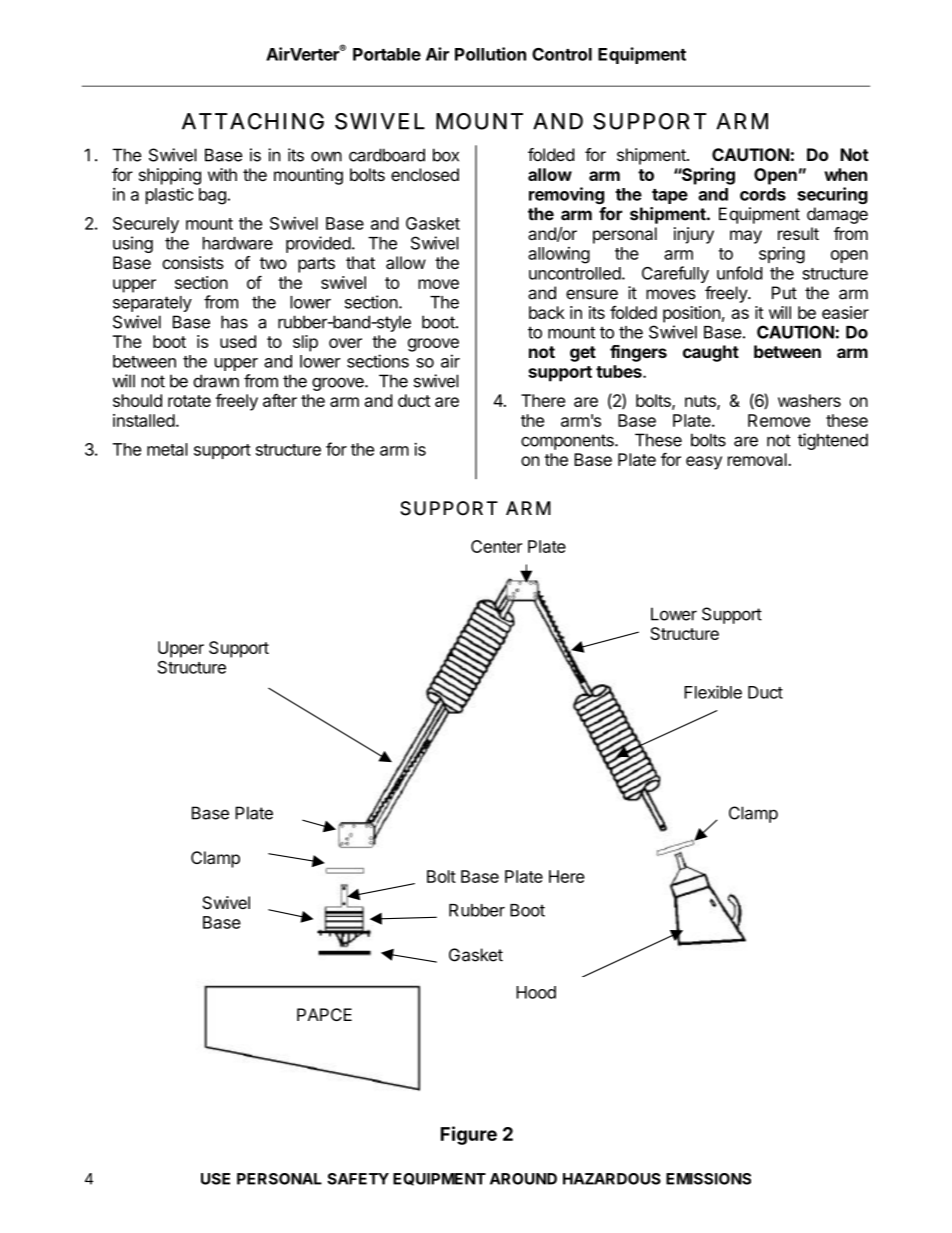 This document has height=1233, width=952. Describe the element at coordinates (536, 992) in the document. I see `Hood` at that location.
